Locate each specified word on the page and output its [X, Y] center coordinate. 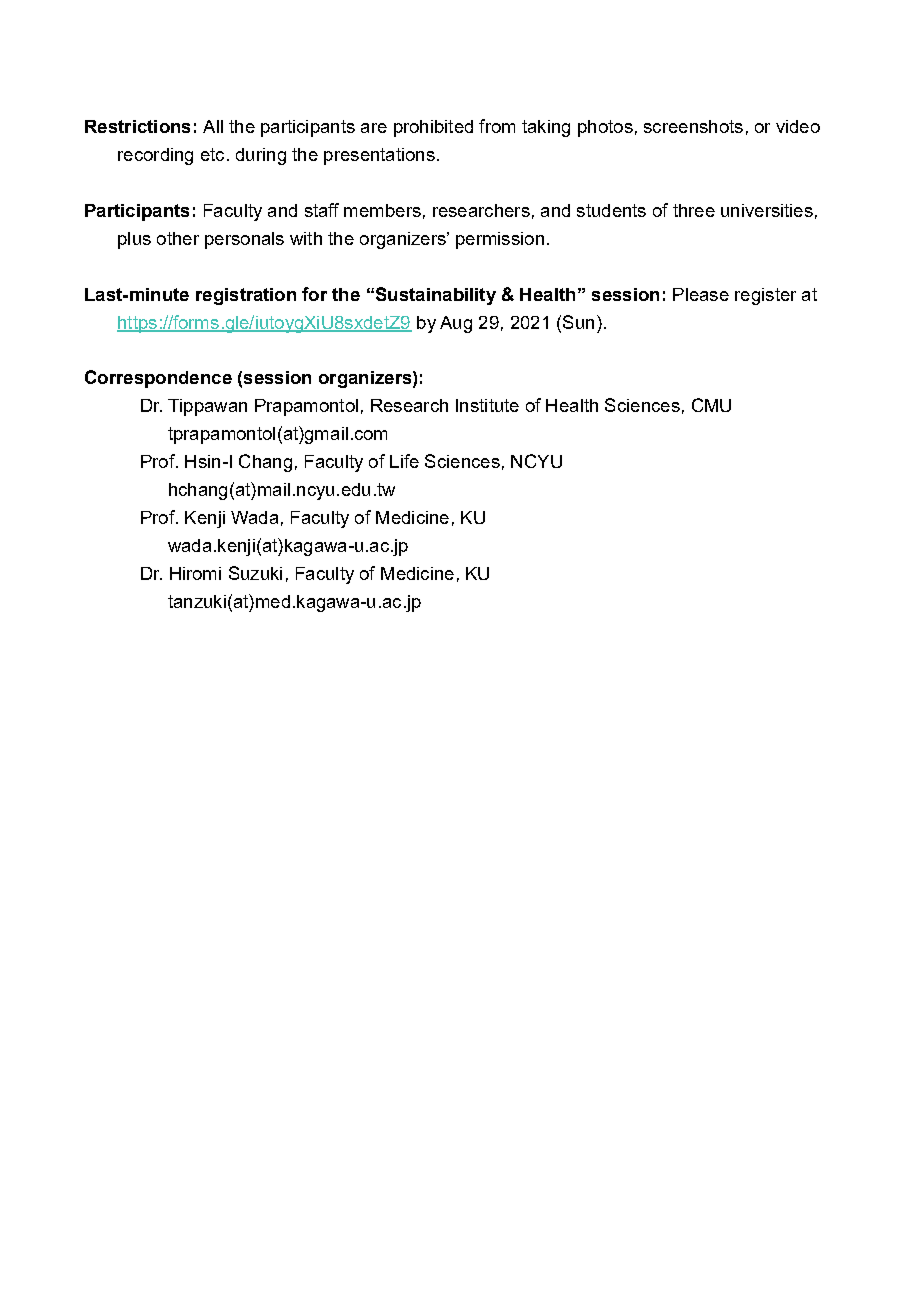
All [213, 126]
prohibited [433, 128]
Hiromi [195, 573]
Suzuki [255, 573]
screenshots [693, 126]
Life [404, 461]
